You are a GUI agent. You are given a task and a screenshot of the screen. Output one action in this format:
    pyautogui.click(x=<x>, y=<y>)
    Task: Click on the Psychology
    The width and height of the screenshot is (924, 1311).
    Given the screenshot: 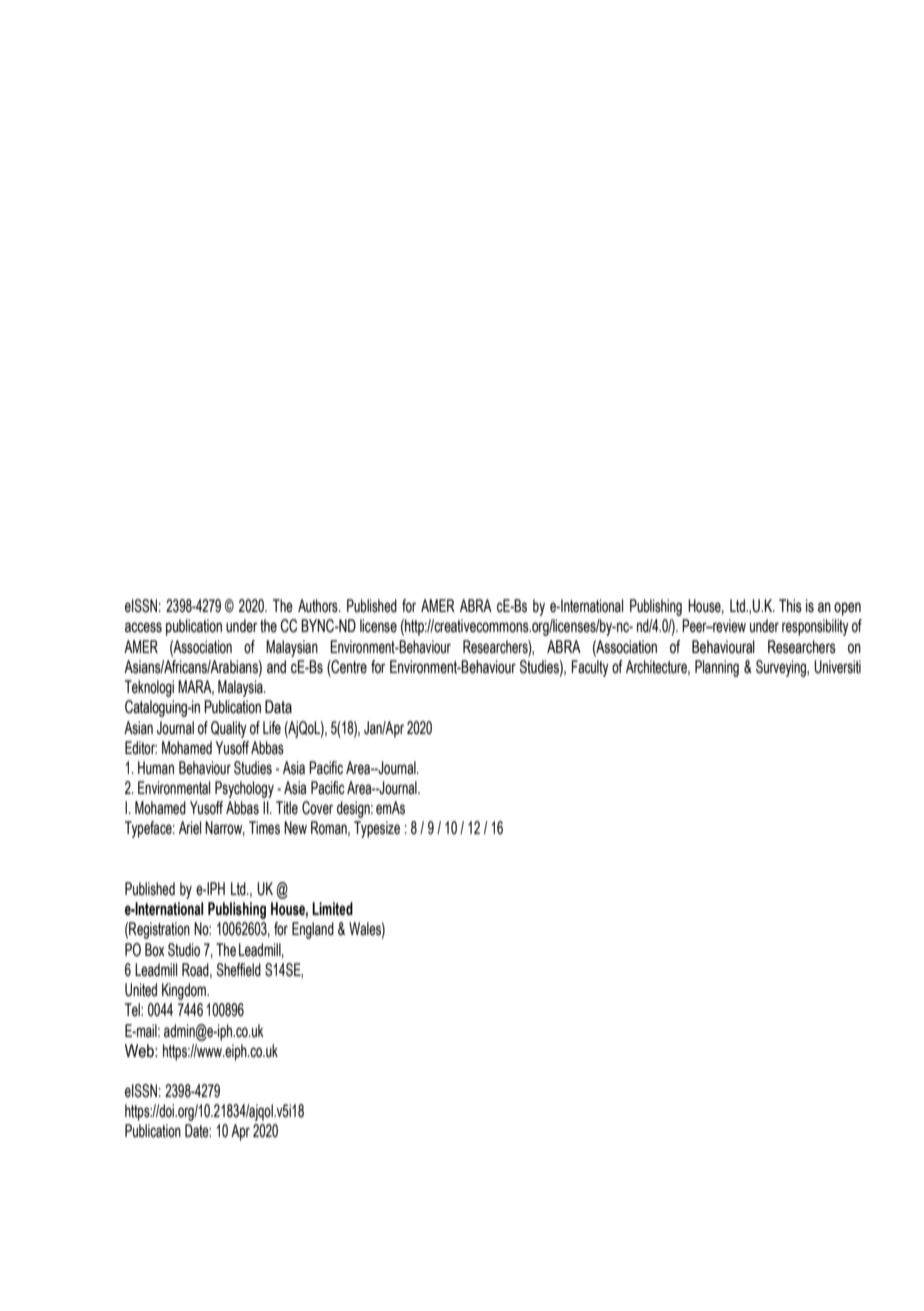 What is the action you would take?
    pyautogui.click(x=244, y=789)
